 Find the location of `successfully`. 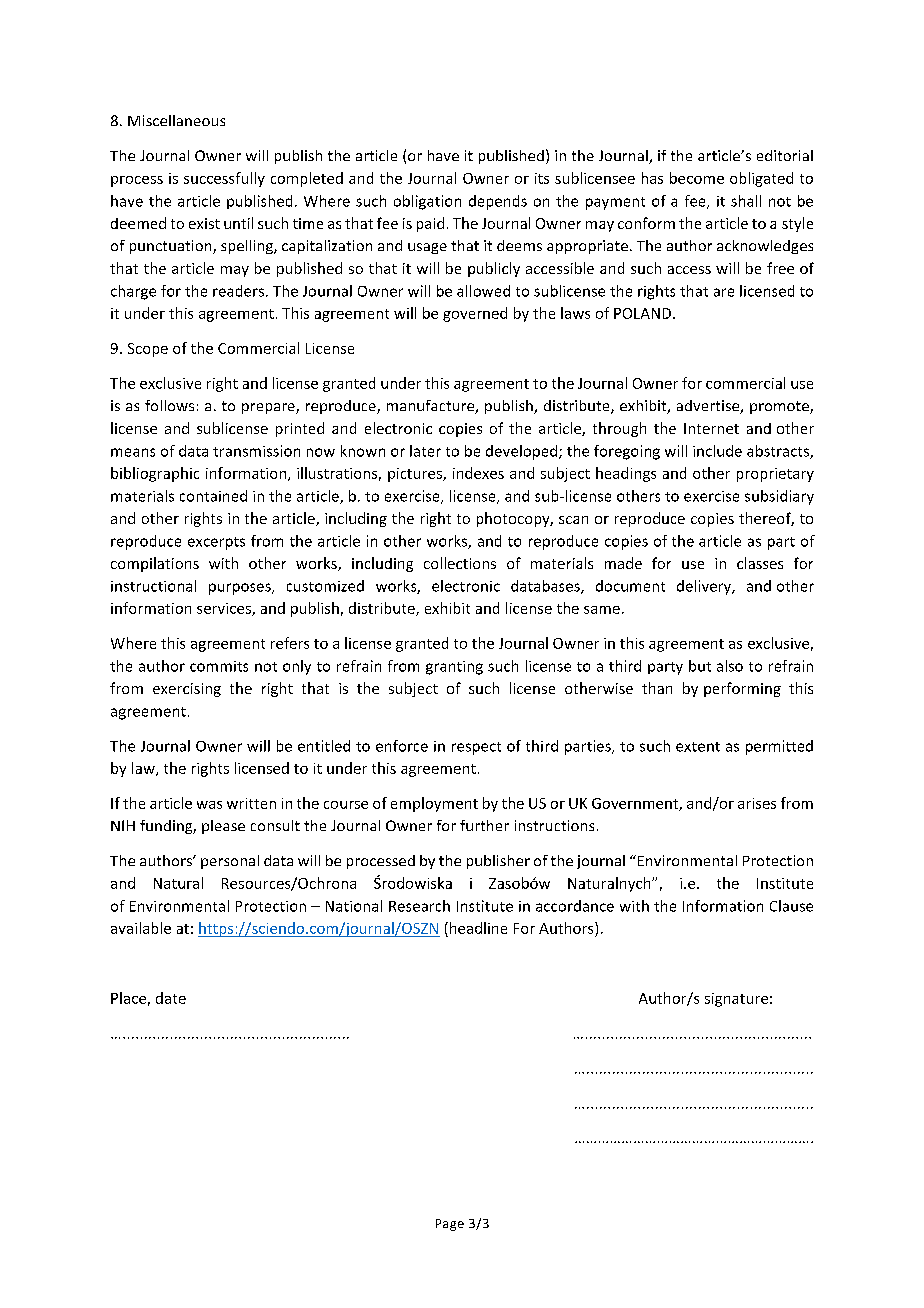

successfully is located at coordinates (224, 179).
